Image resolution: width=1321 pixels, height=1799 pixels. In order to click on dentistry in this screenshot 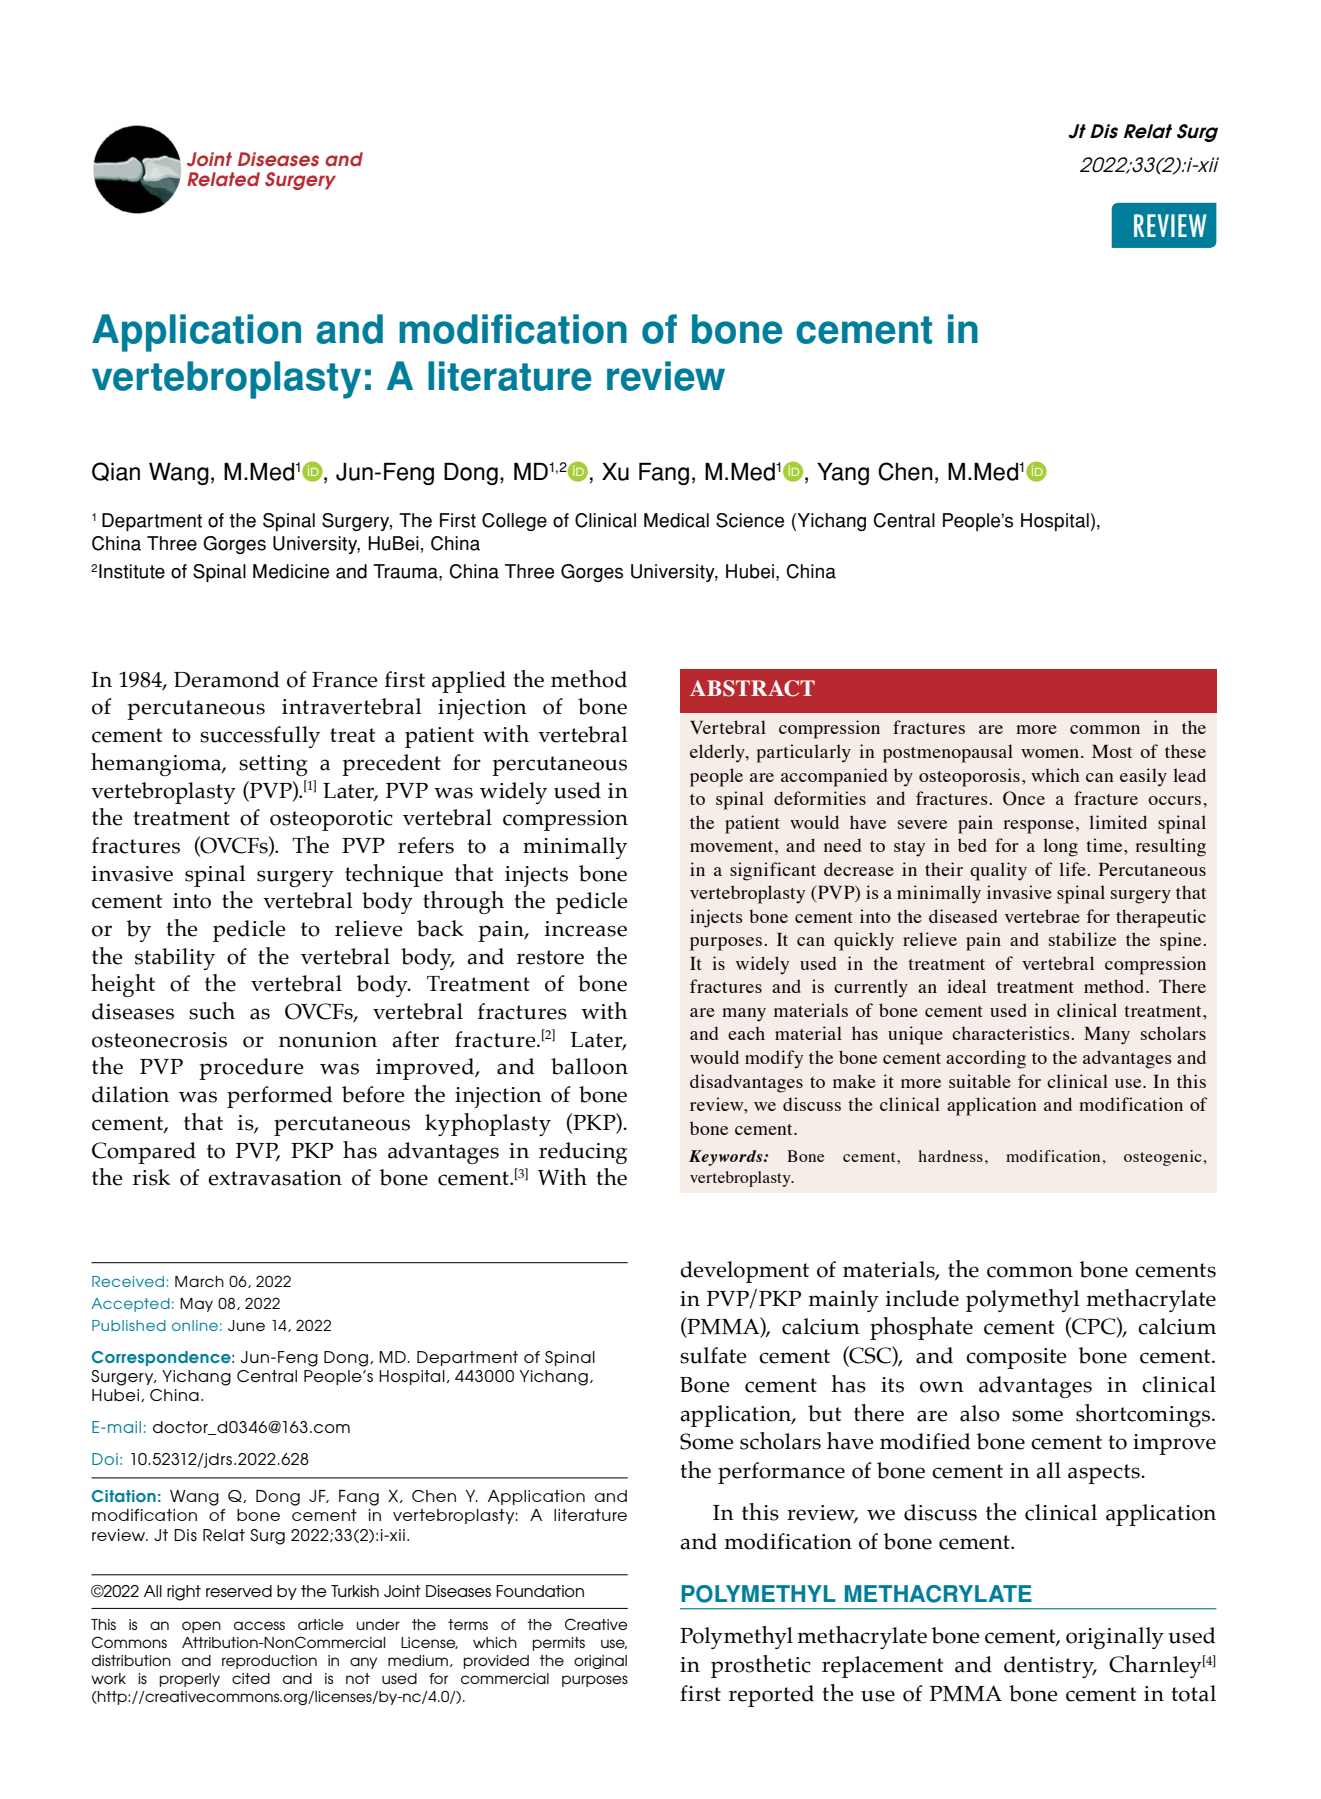, I will do `click(1050, 1667)`.
